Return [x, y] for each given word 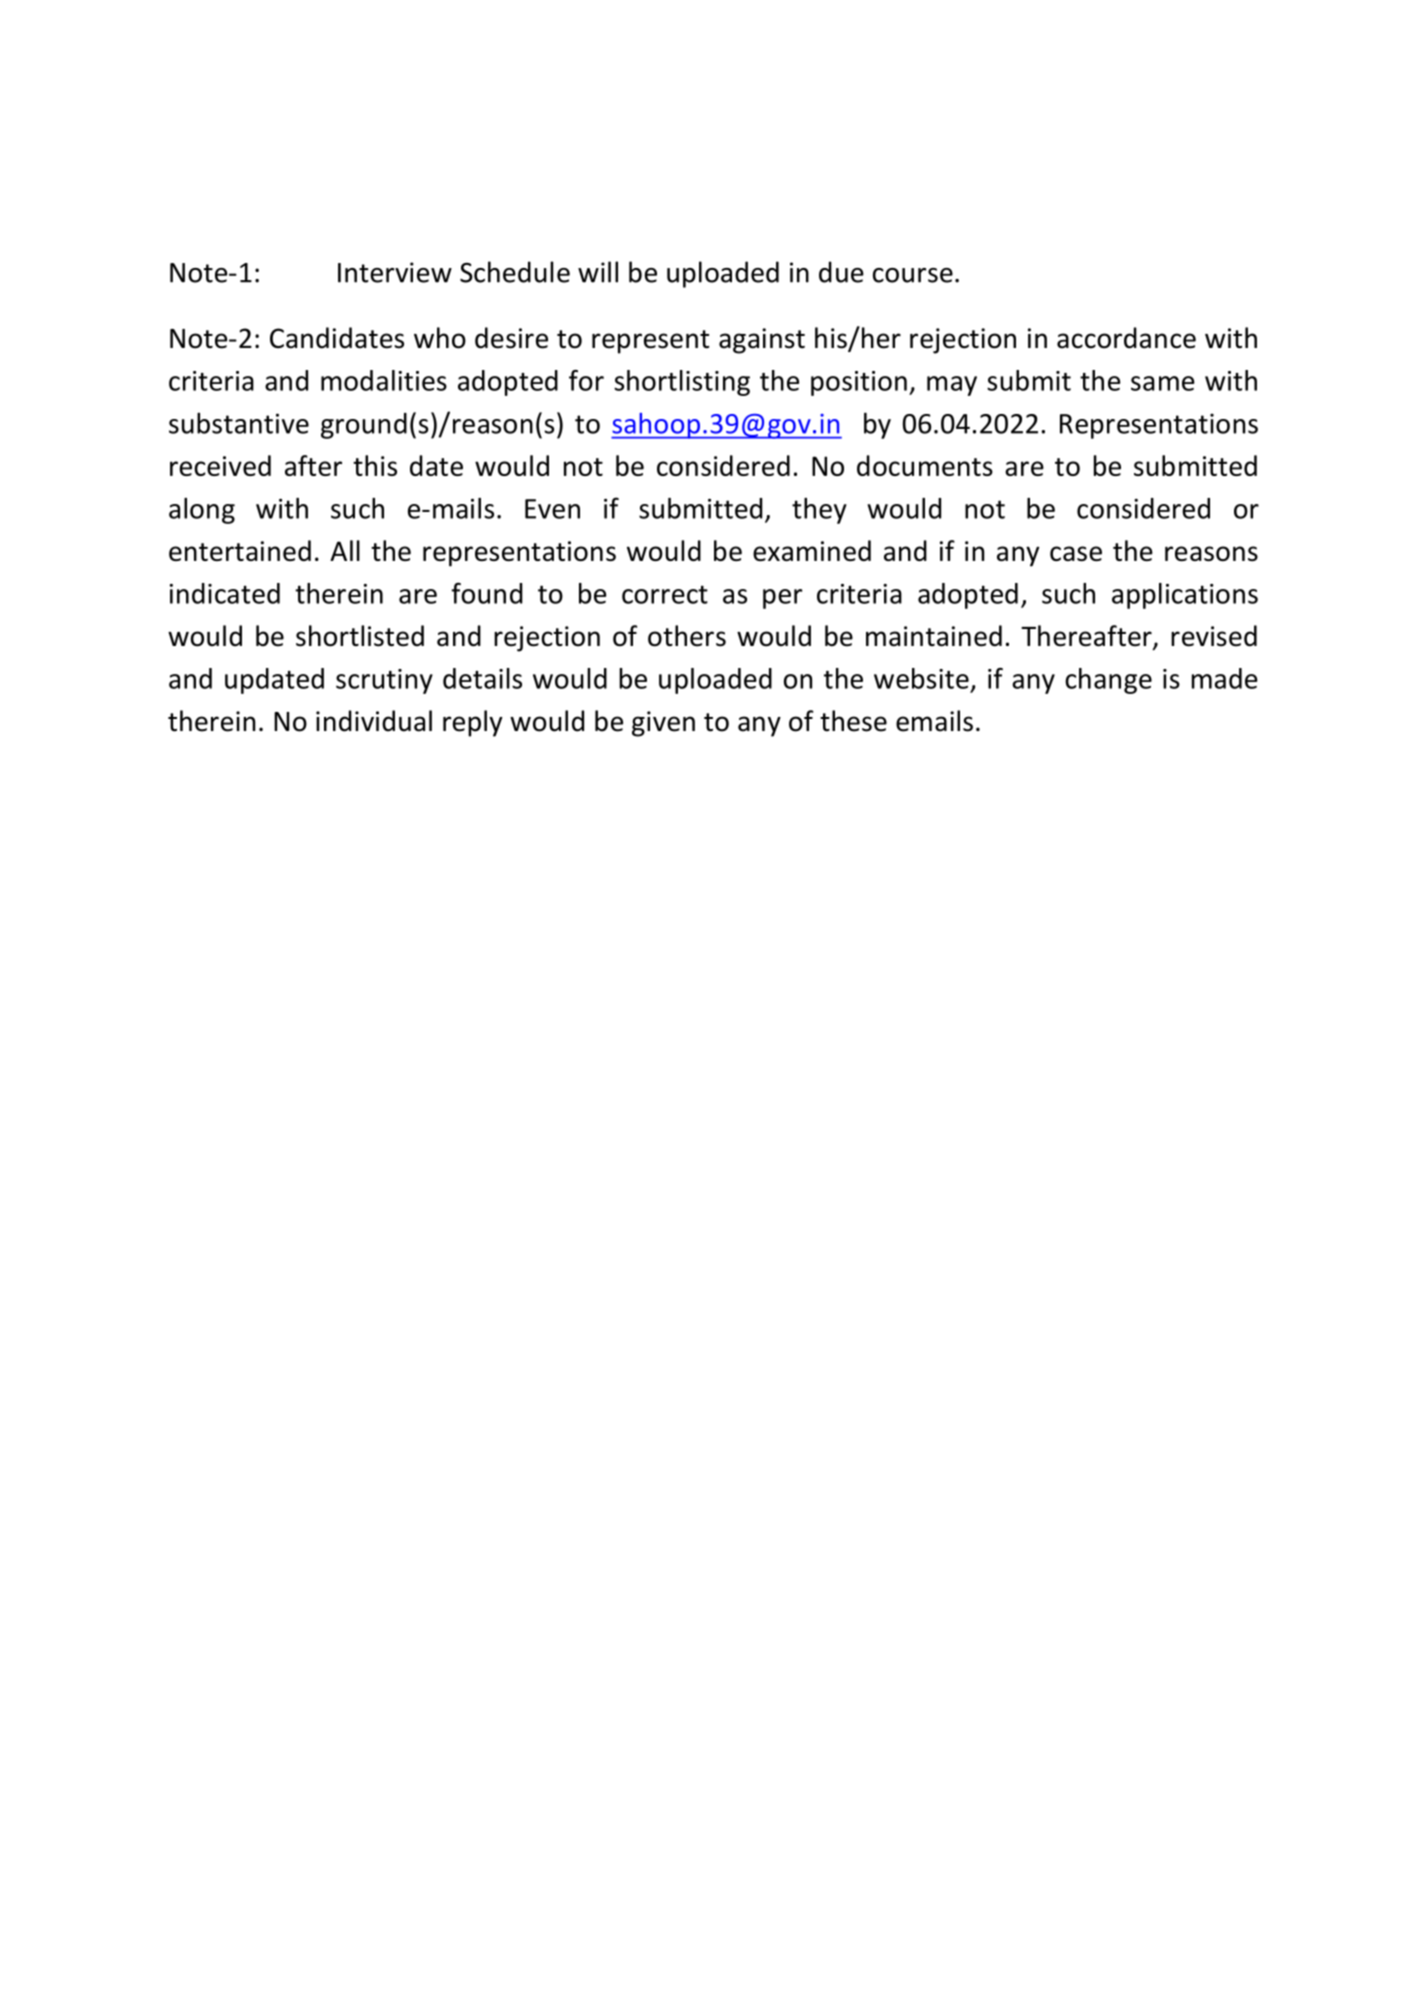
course [913, 275]
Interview [395, 272]
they [819, 511]
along [202, 511]
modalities [384, 380]
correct [665, 594]
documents [925, 465]
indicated [225, 593]
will [598, 272]
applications [1185, 596]
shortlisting [682, 383]
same [1163, 383]
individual [374, 721]
